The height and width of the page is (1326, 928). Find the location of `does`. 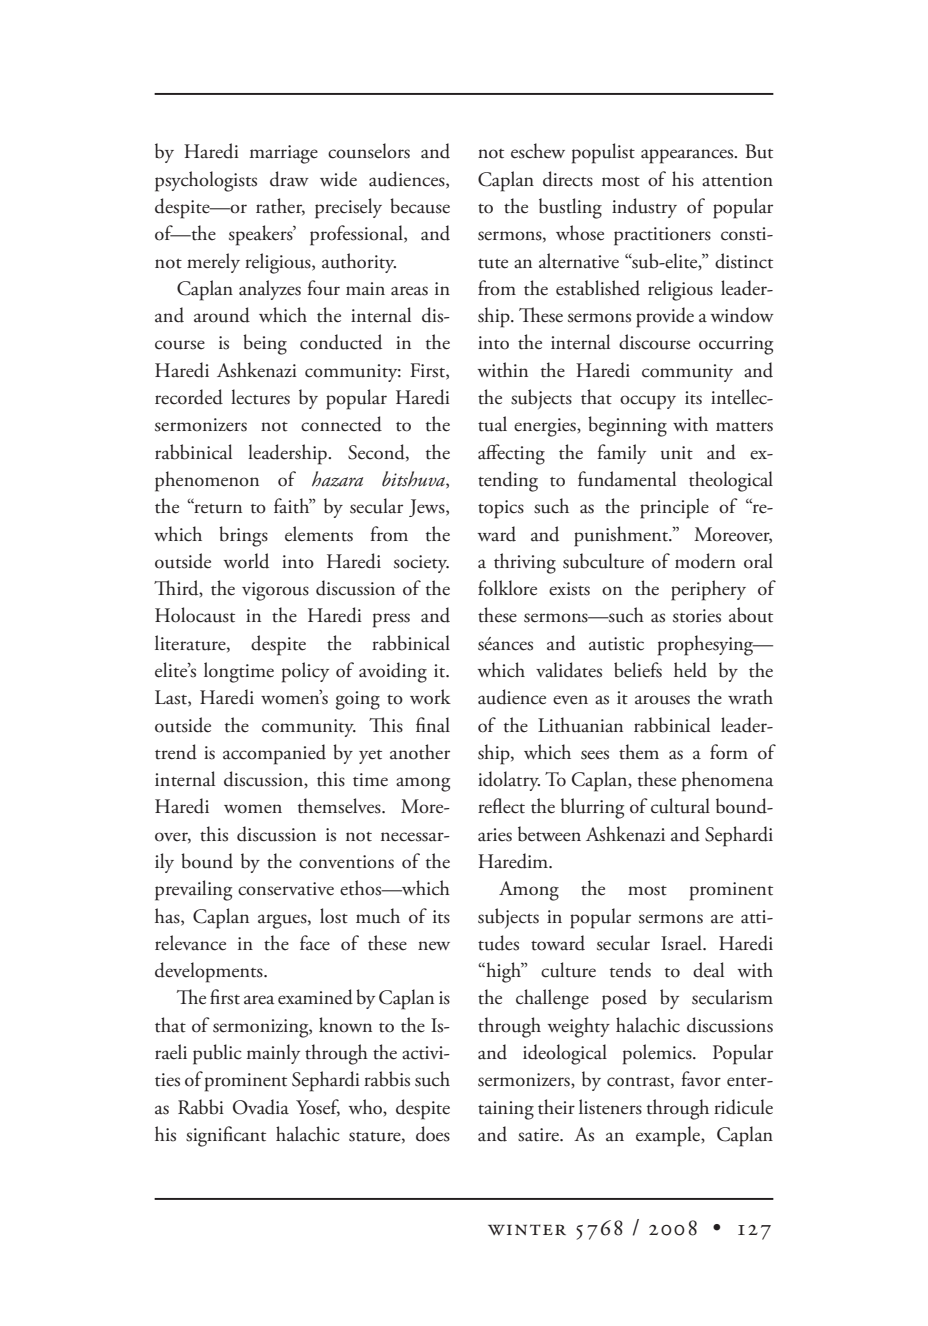

does is located at coordinates (433, 1134).
